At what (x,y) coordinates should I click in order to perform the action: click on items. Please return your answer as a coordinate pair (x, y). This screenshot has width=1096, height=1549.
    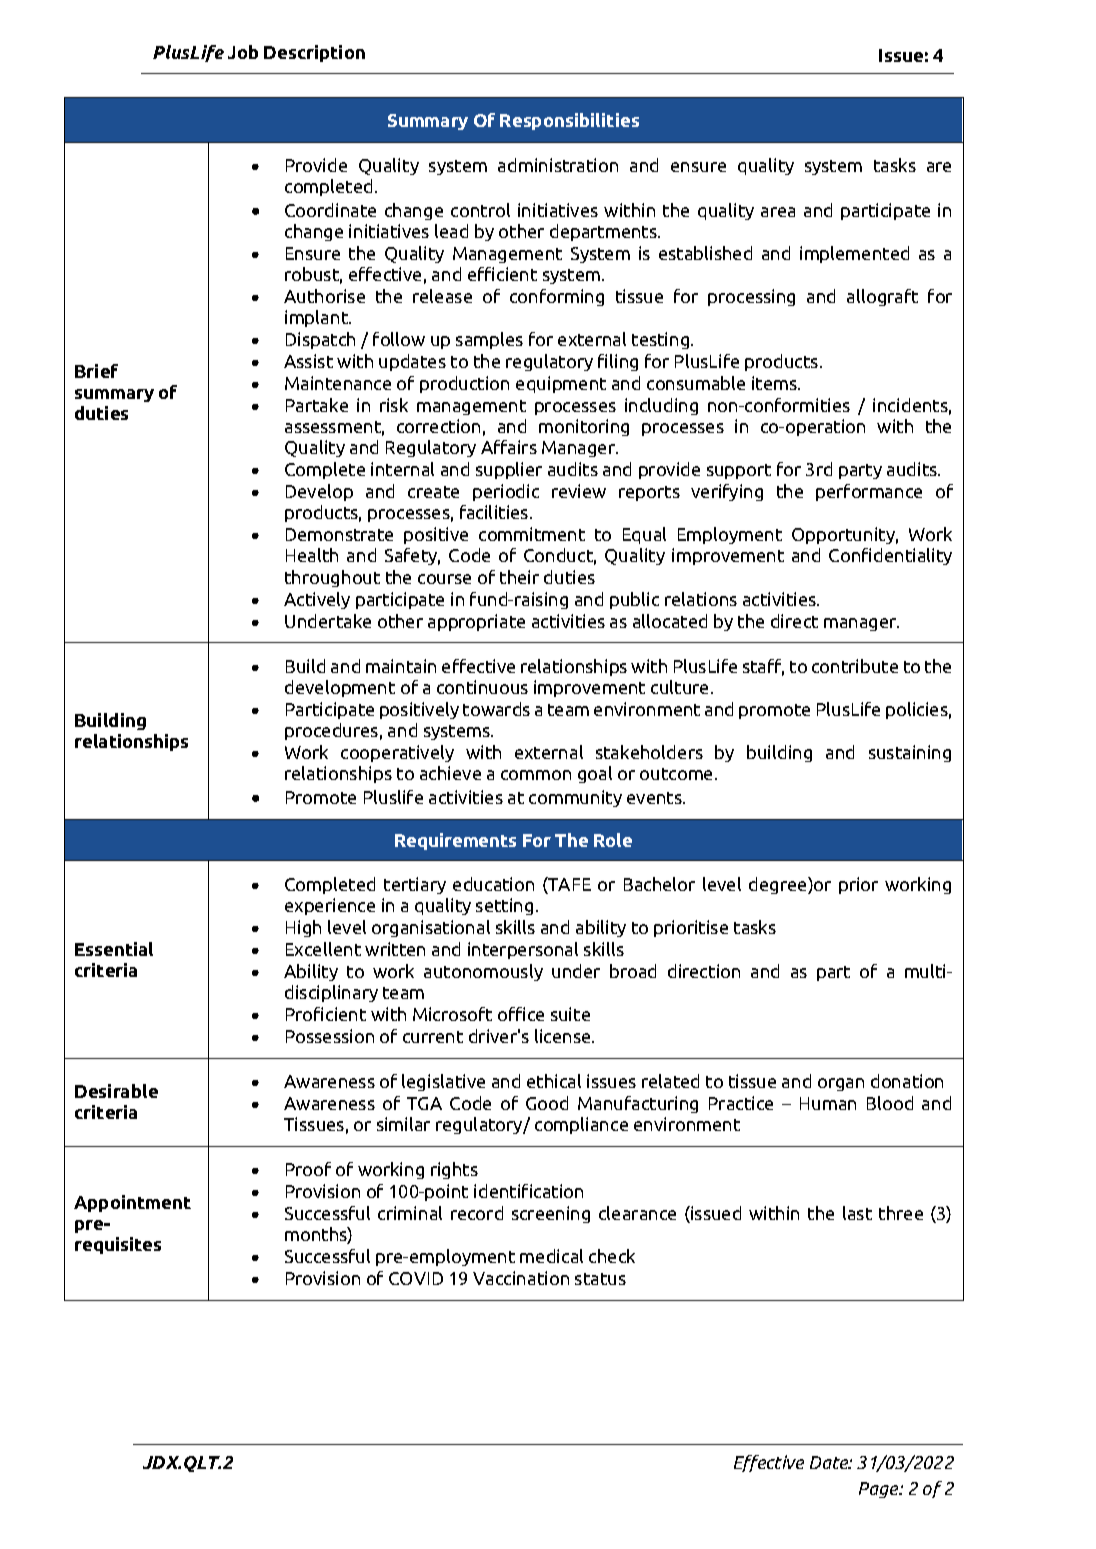
    Looking at the image, I should click on (775, 383).
